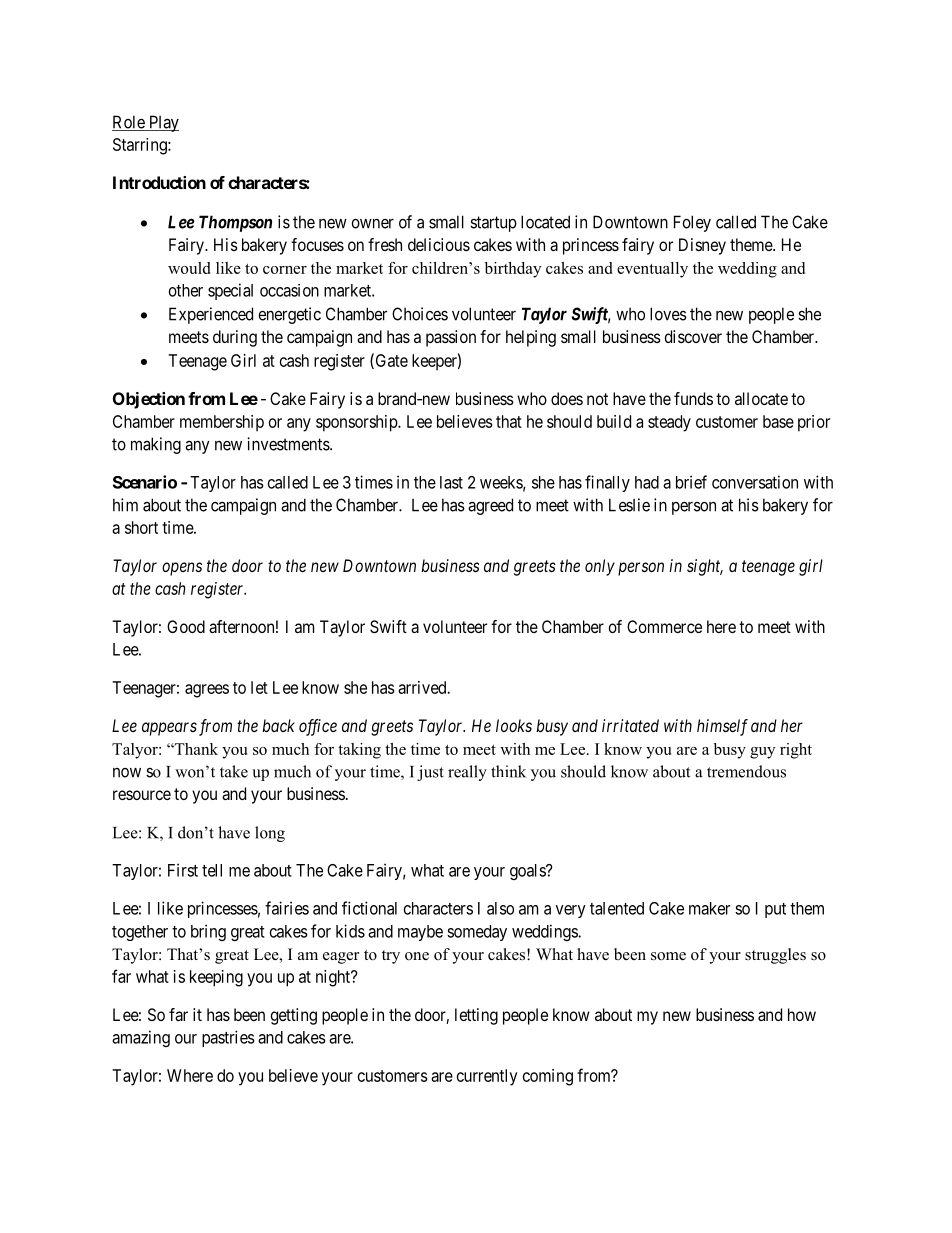 The height and width of the document is (1233, 952). What do you see at coordinates (692, 223) in the document?
I see `Foley` at bounding box center [692, 223].
